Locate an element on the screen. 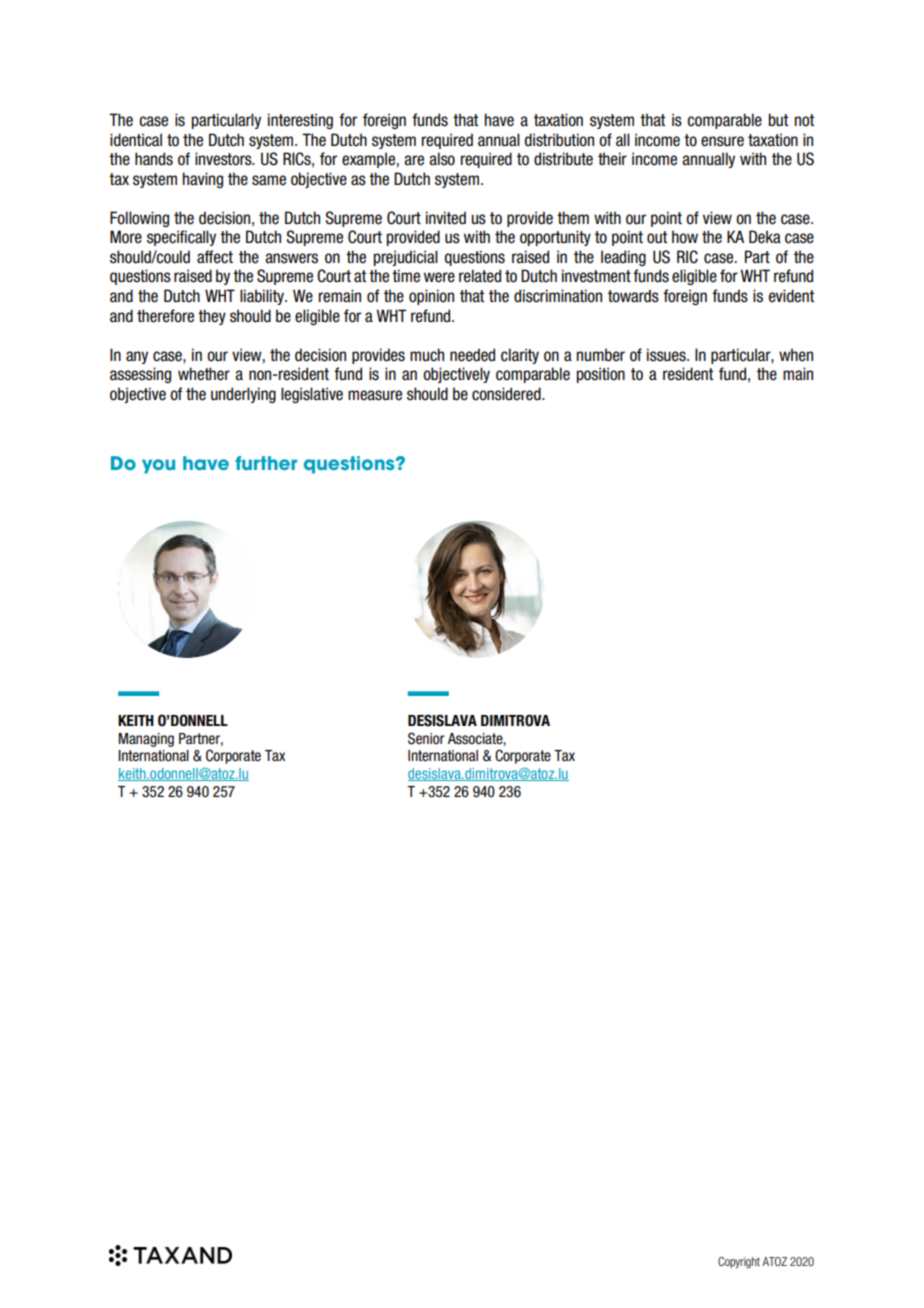 The image size is (924, 1308). ensure is located at coordinates (722, 141).
